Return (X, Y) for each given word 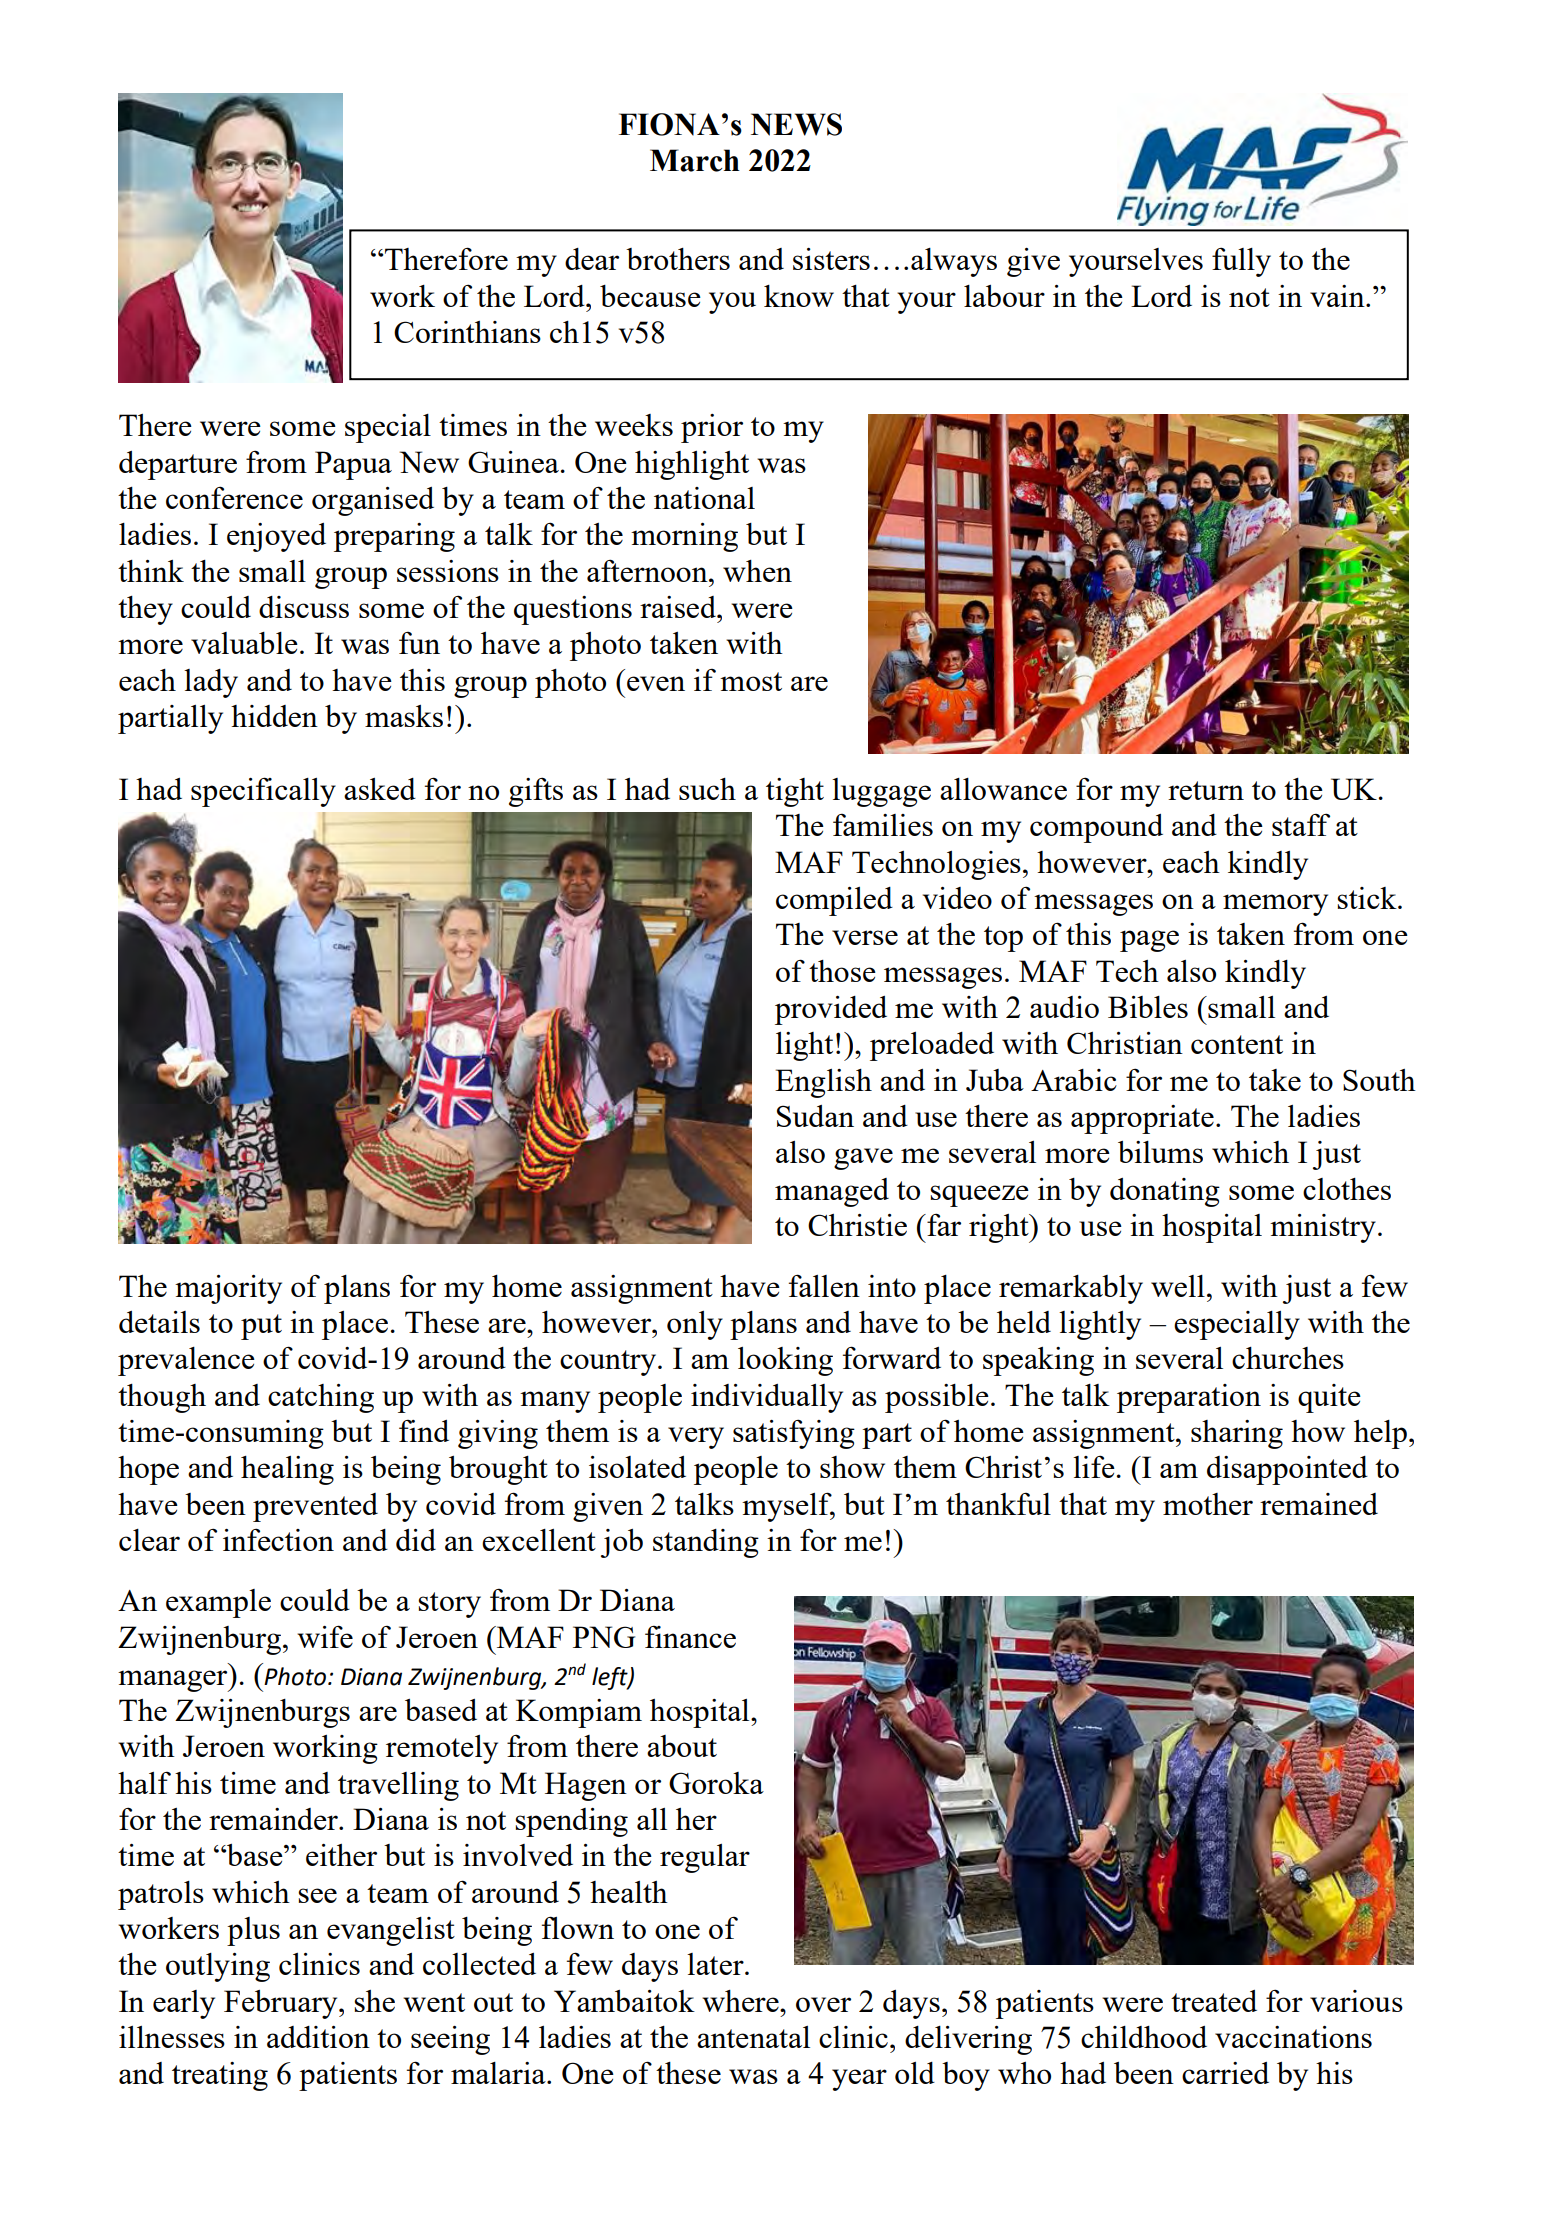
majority (228, 1289)
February (282, 2004)
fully (1241, 262)
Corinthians (467, 332)
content (1237, 1044)
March (695, 160)
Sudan (815, 1116)
